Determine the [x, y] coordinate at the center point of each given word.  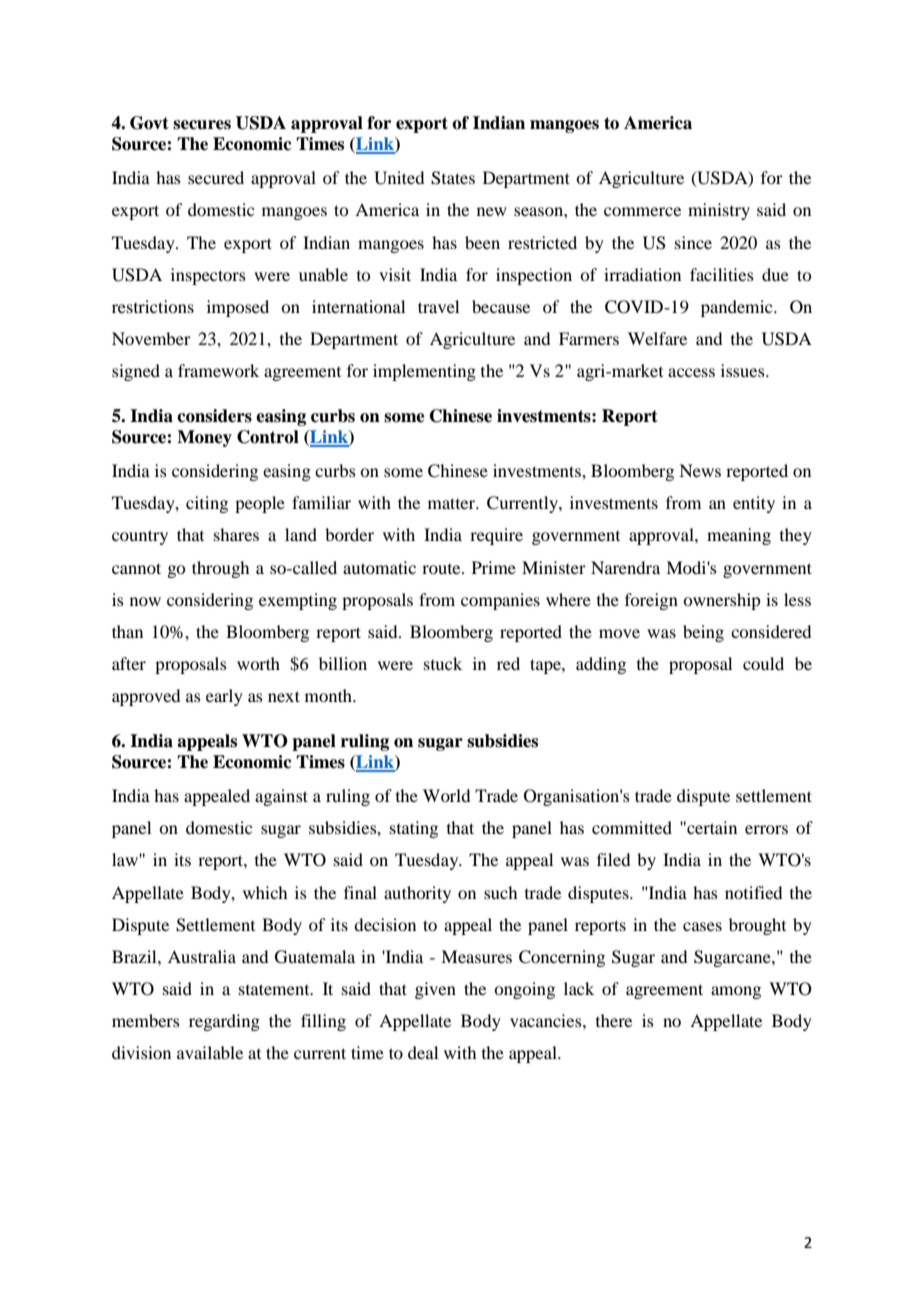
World [446, 795]
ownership [721, 601]
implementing [424, 372]
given [435, 990]
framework [218, 370]
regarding [224, 1022]
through [220, 569]
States [453, 178]
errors [766, 829]
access [691, 372]
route [442, 569]
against [281, 797]
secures [202, 125]
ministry [719, 211]
